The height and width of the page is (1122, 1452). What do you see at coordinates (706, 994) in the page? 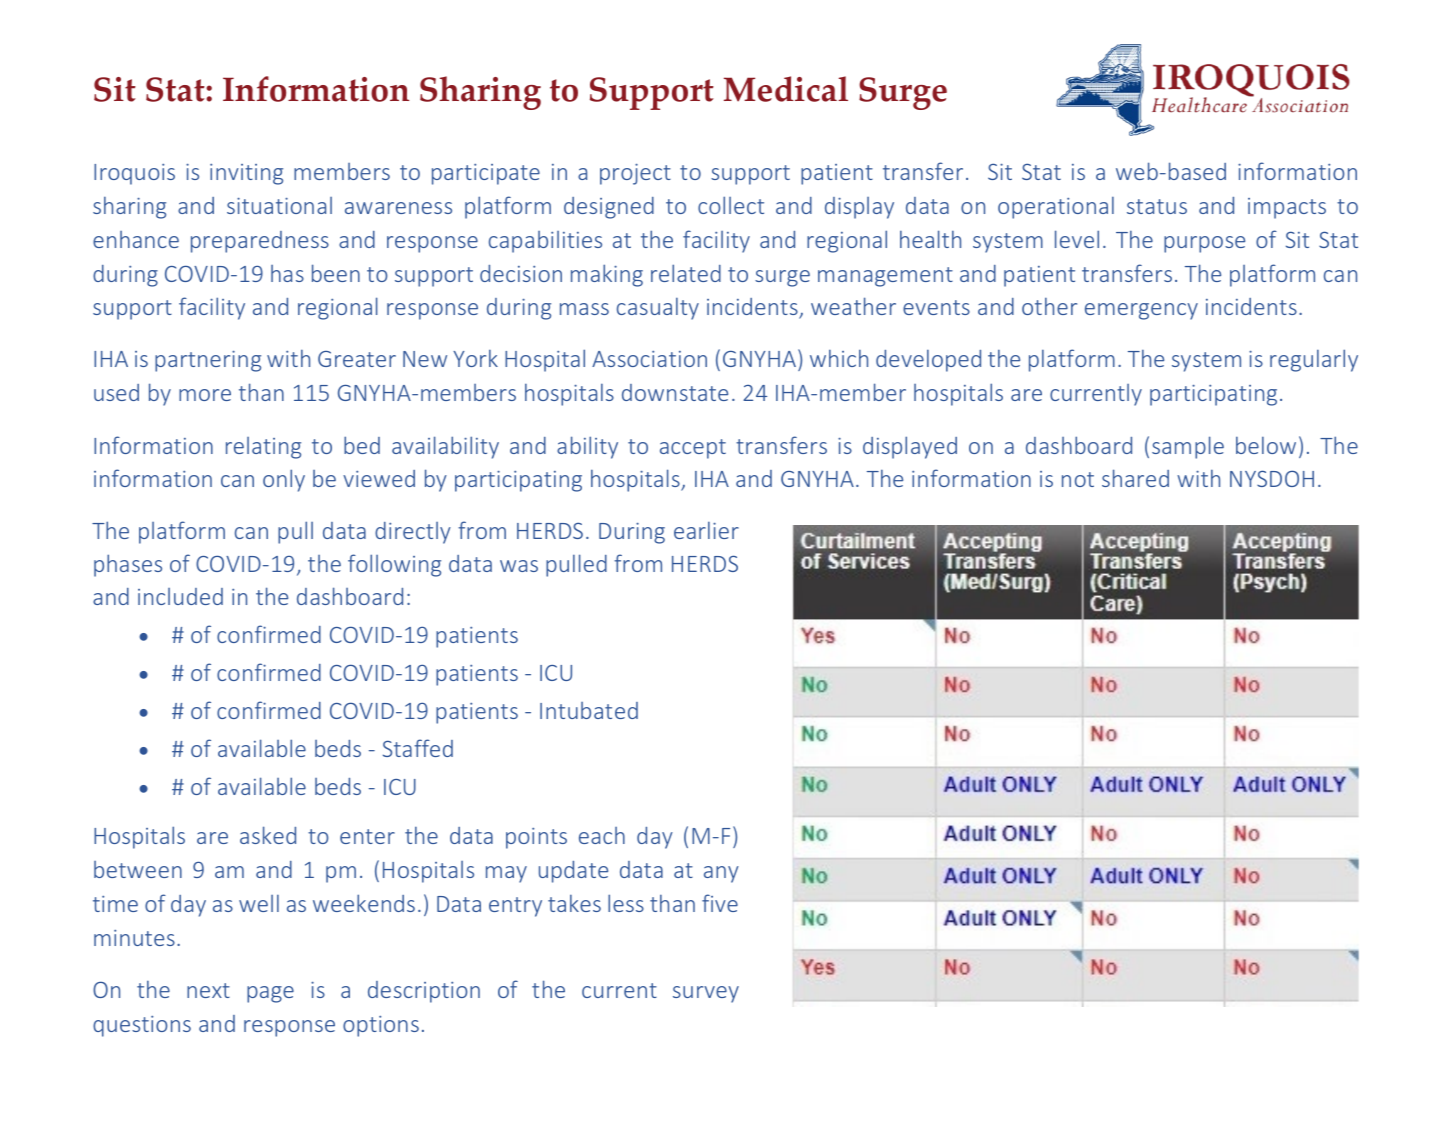
I see `survey` at bounding box center [706, 994].
